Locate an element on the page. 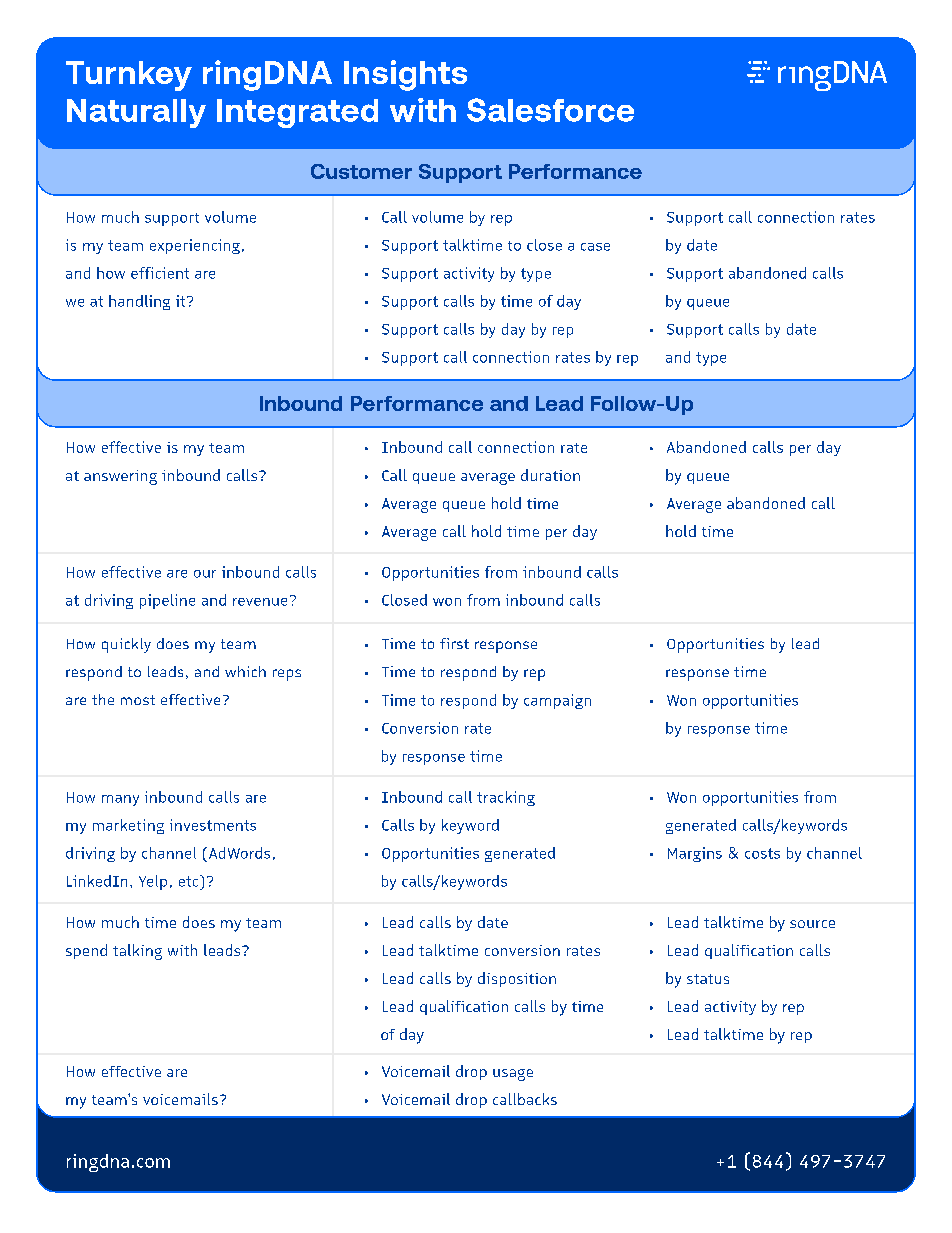 The width and height of the page is (952, 1233). campaign is located at coordinates (557, 701).
